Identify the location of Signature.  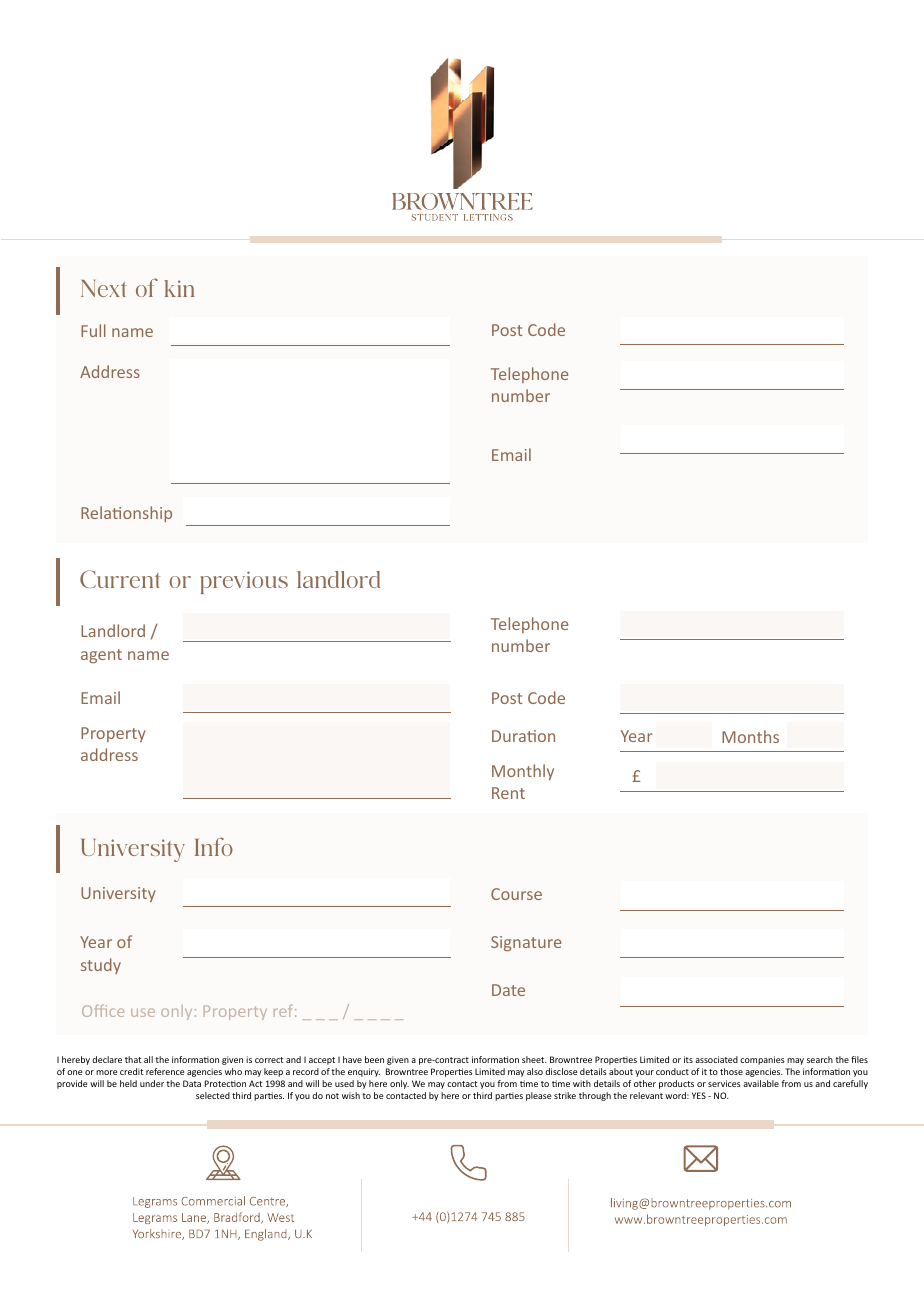
(526, 943).
